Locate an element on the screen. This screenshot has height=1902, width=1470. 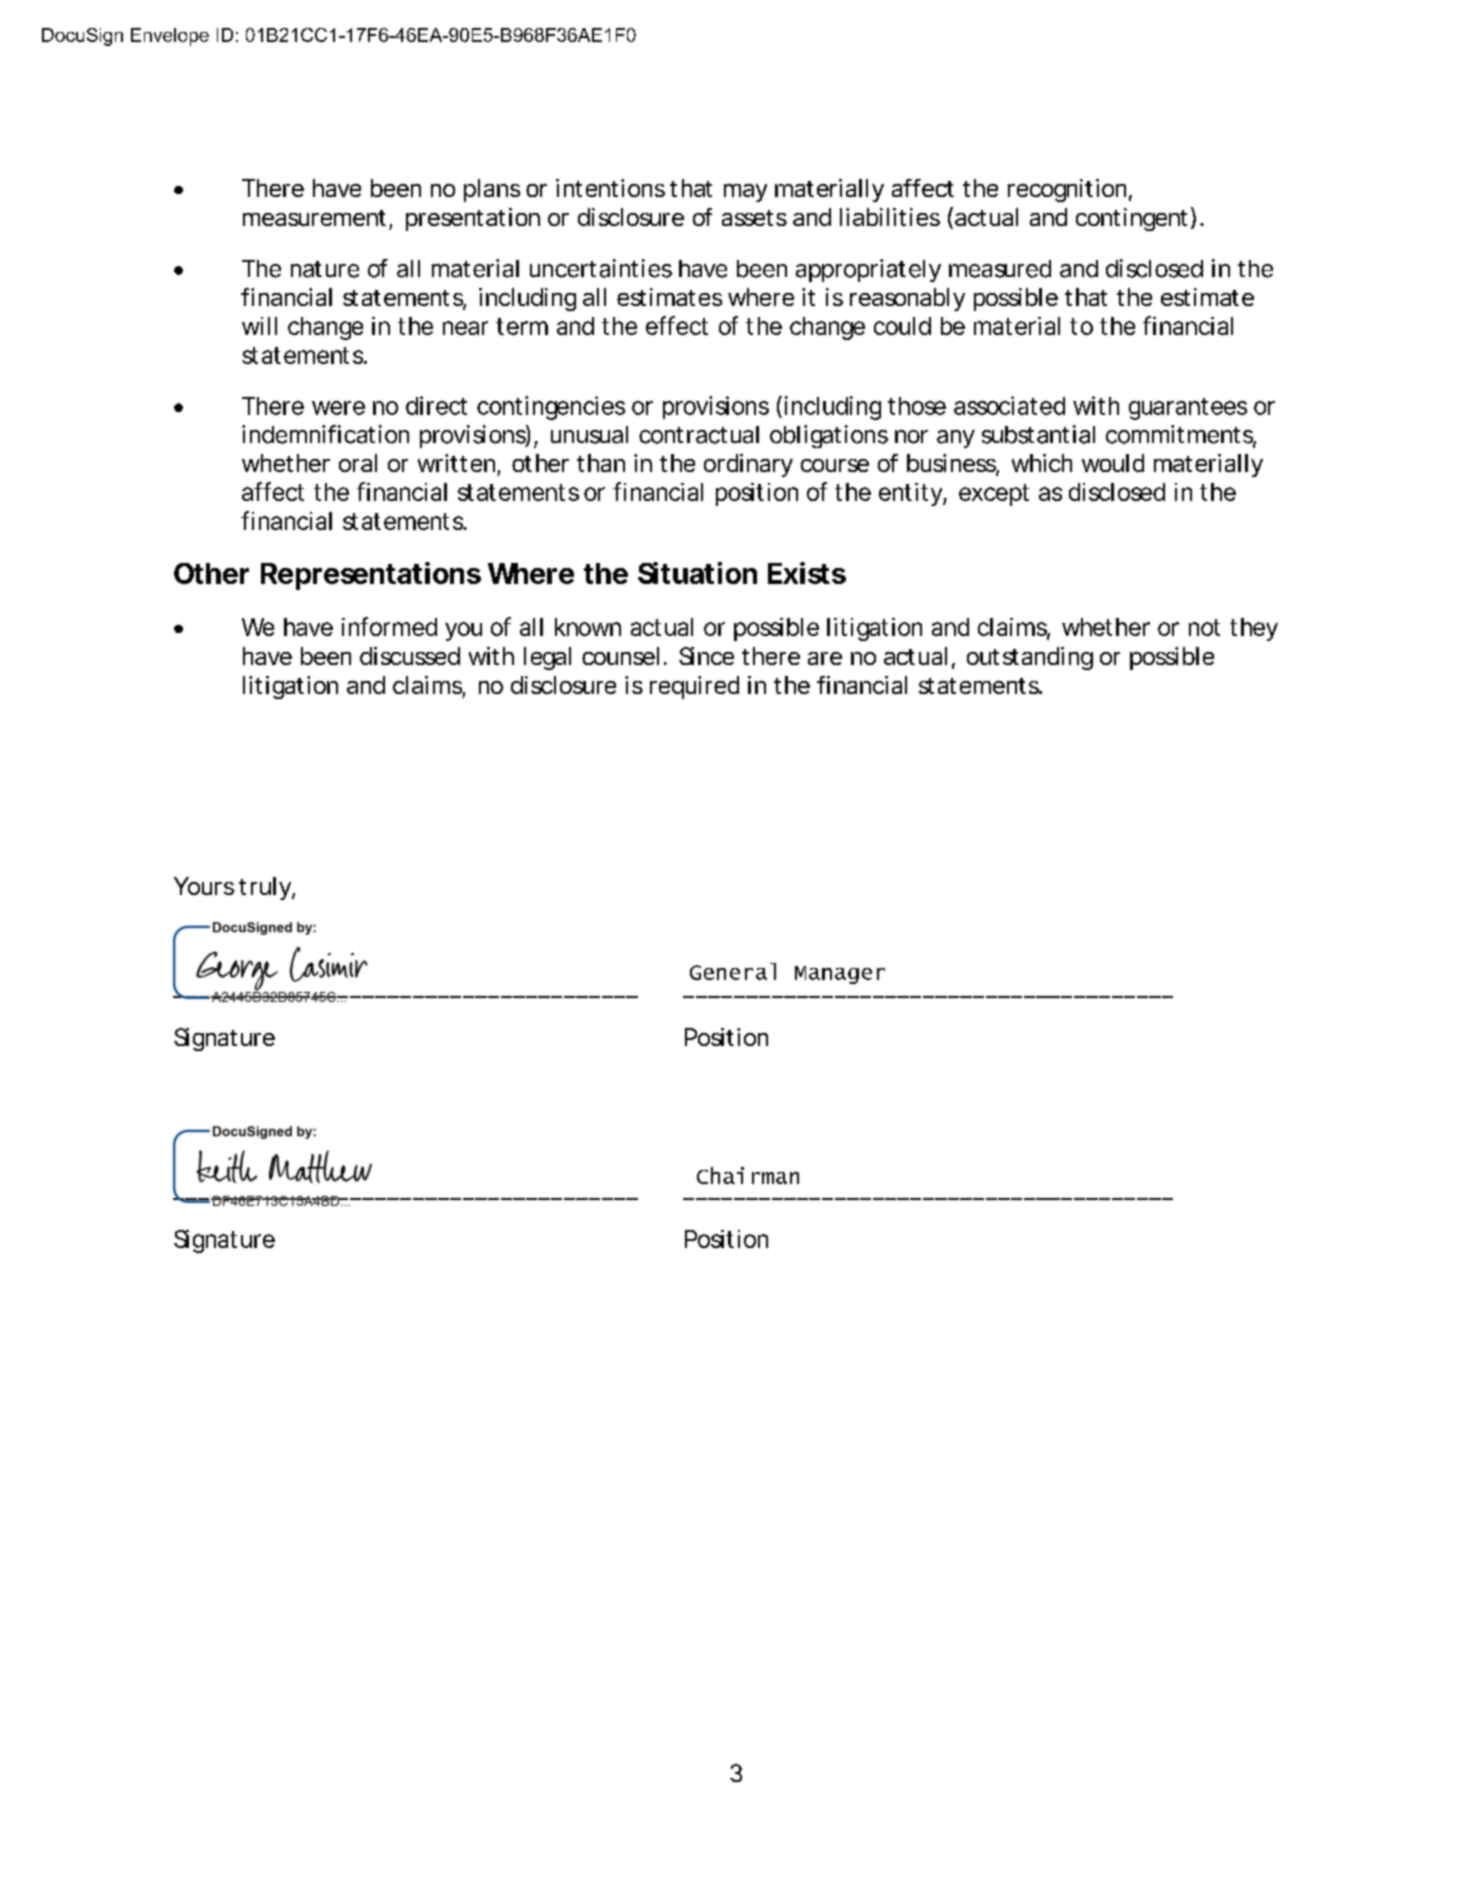
General is located at coordinates (733, 971).
